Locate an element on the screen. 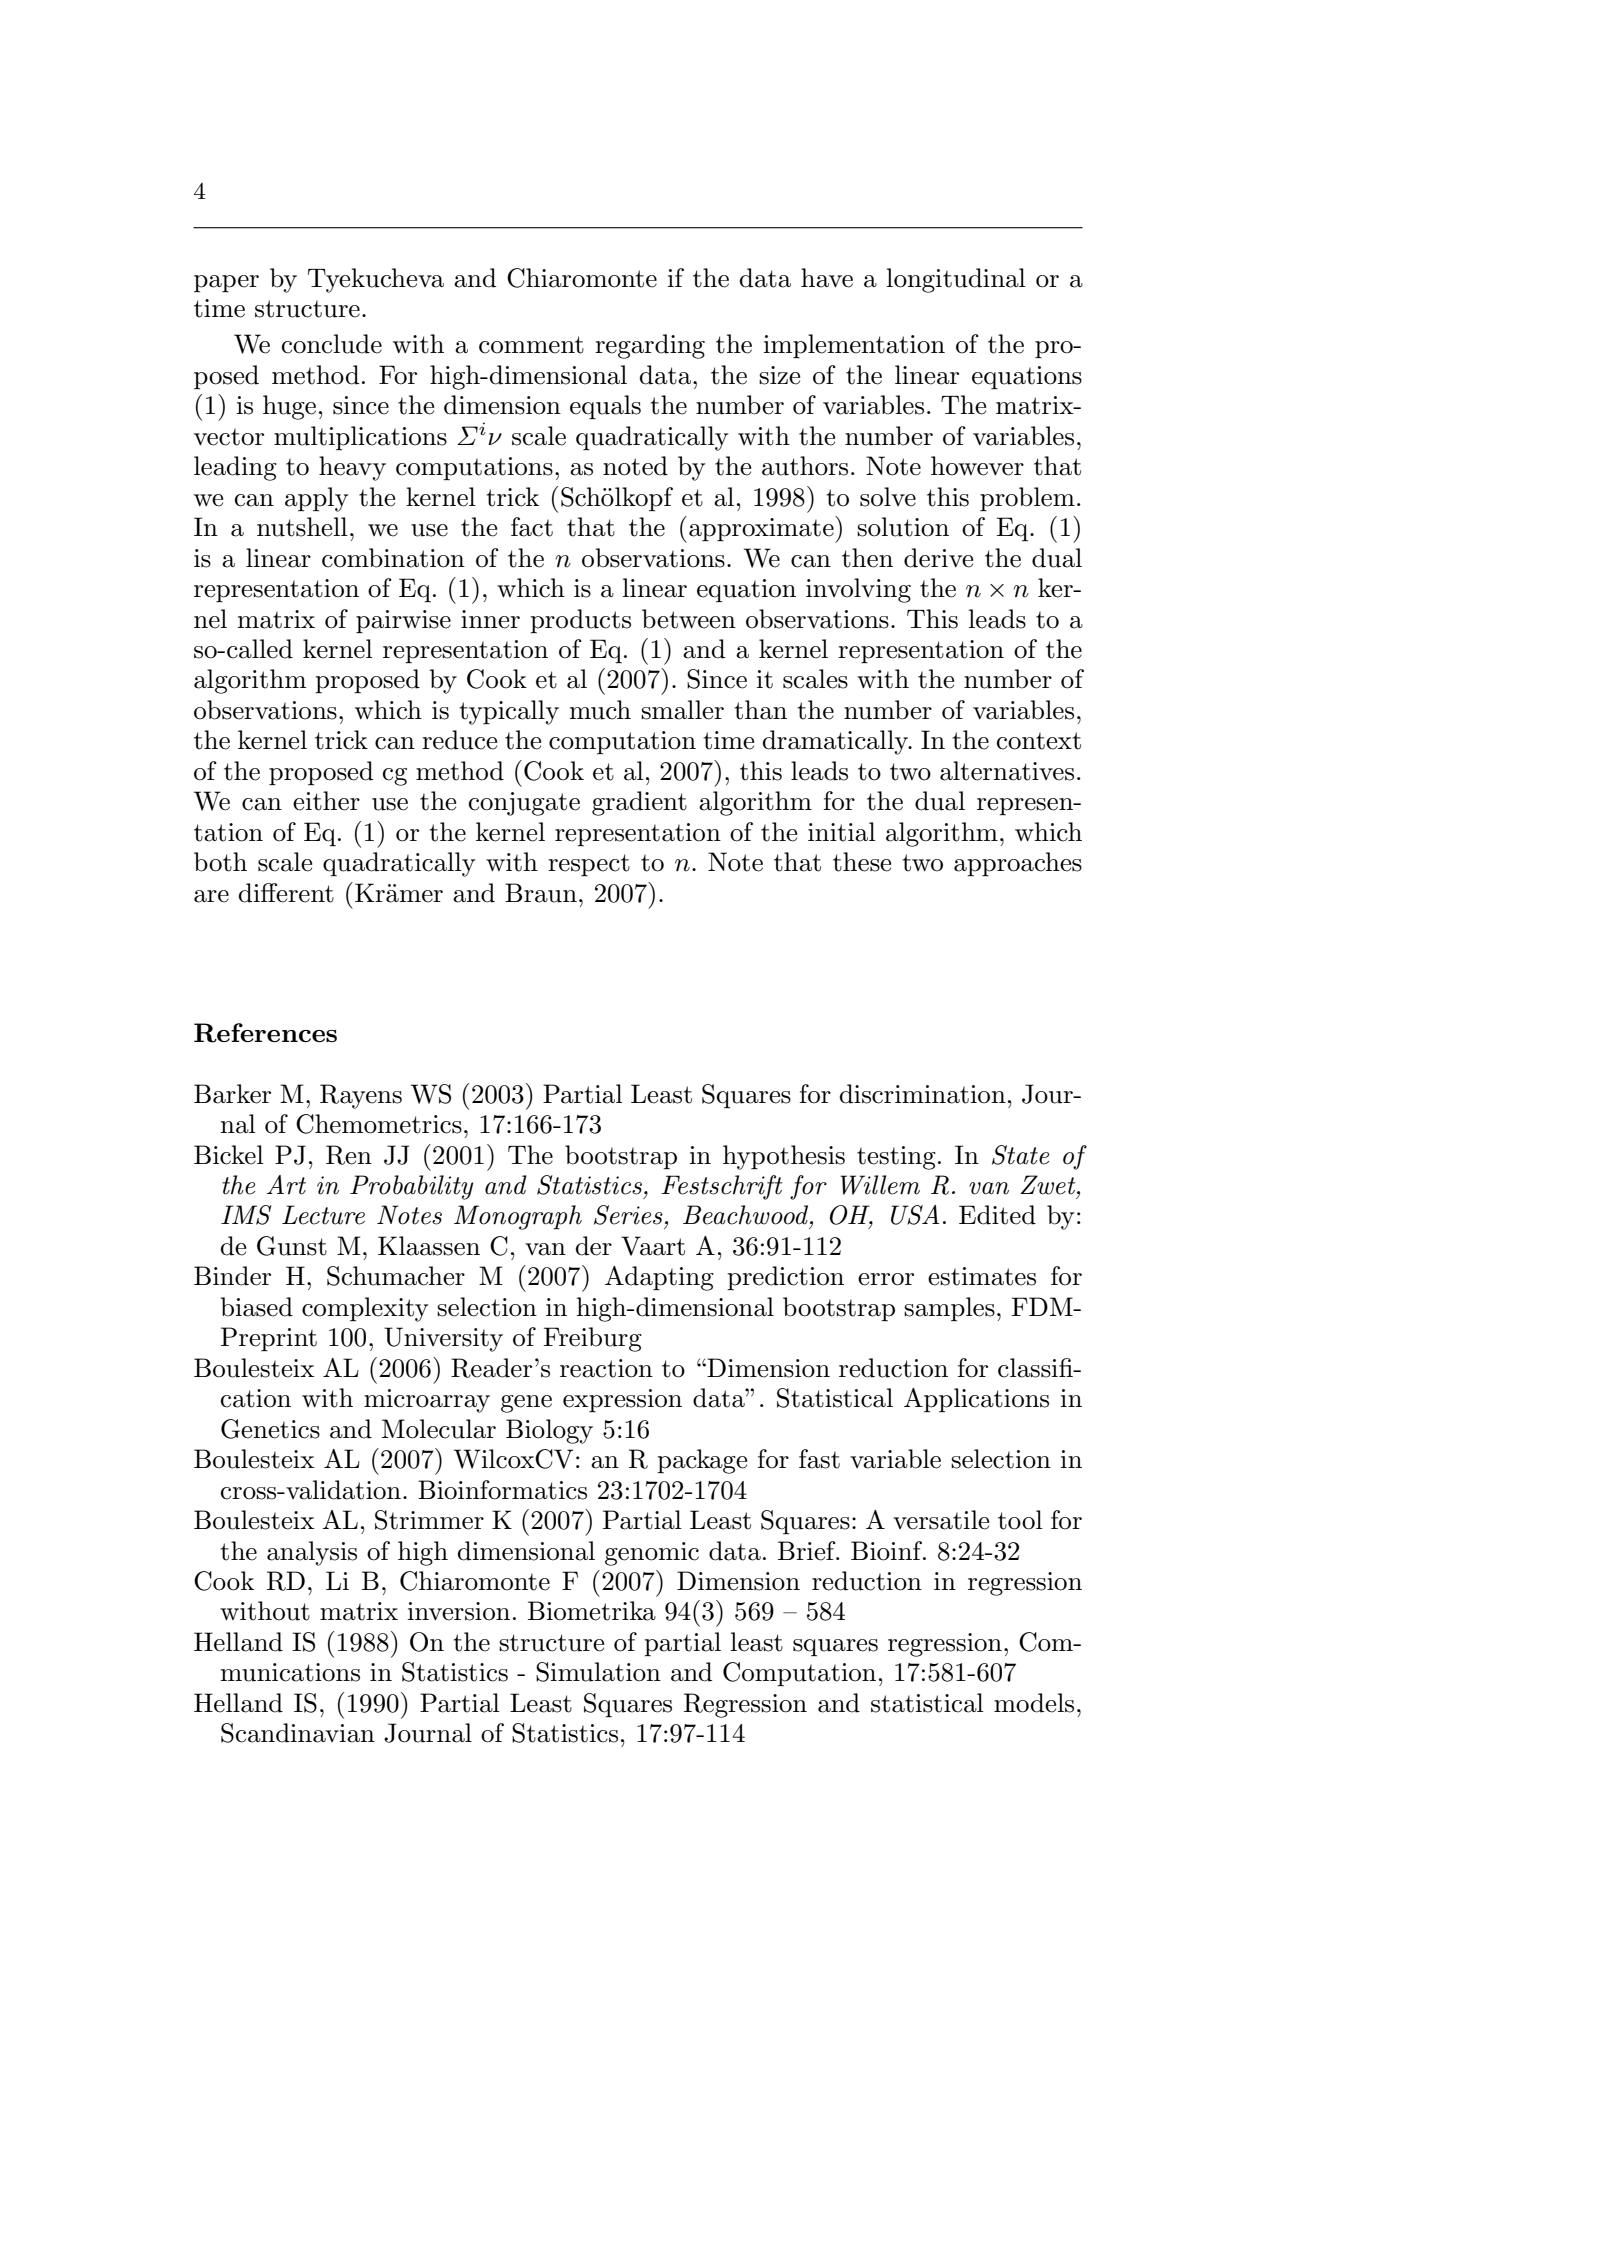  Braun is located at coordinates (541, 893).
